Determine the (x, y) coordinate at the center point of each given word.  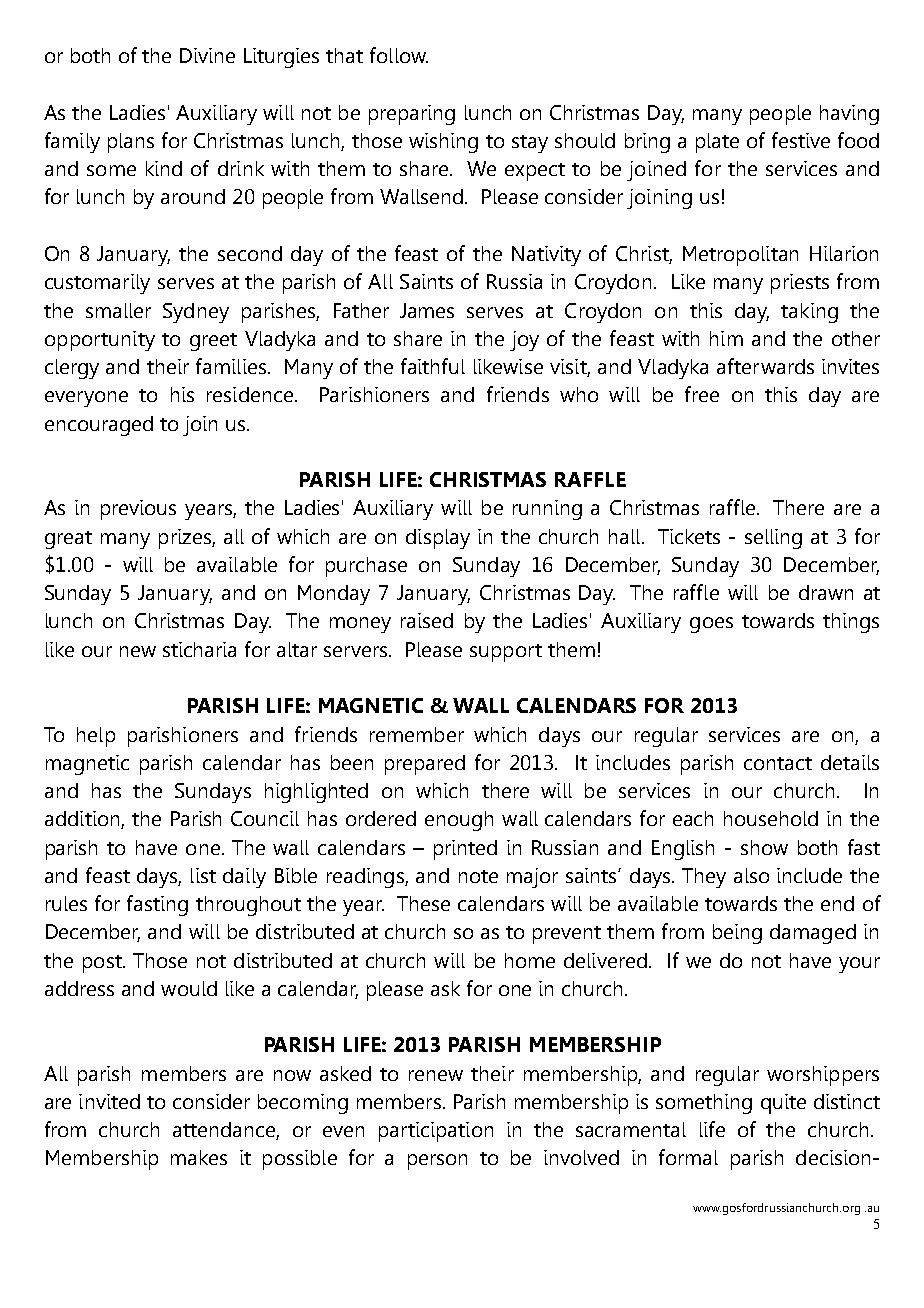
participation (436, 1132)
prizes (186, 539)
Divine (207, 55)
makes (199, 1157)
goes (711, 625)
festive (801, 140)
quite (783, 1104)
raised (427, 620)
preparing (412, 115)
